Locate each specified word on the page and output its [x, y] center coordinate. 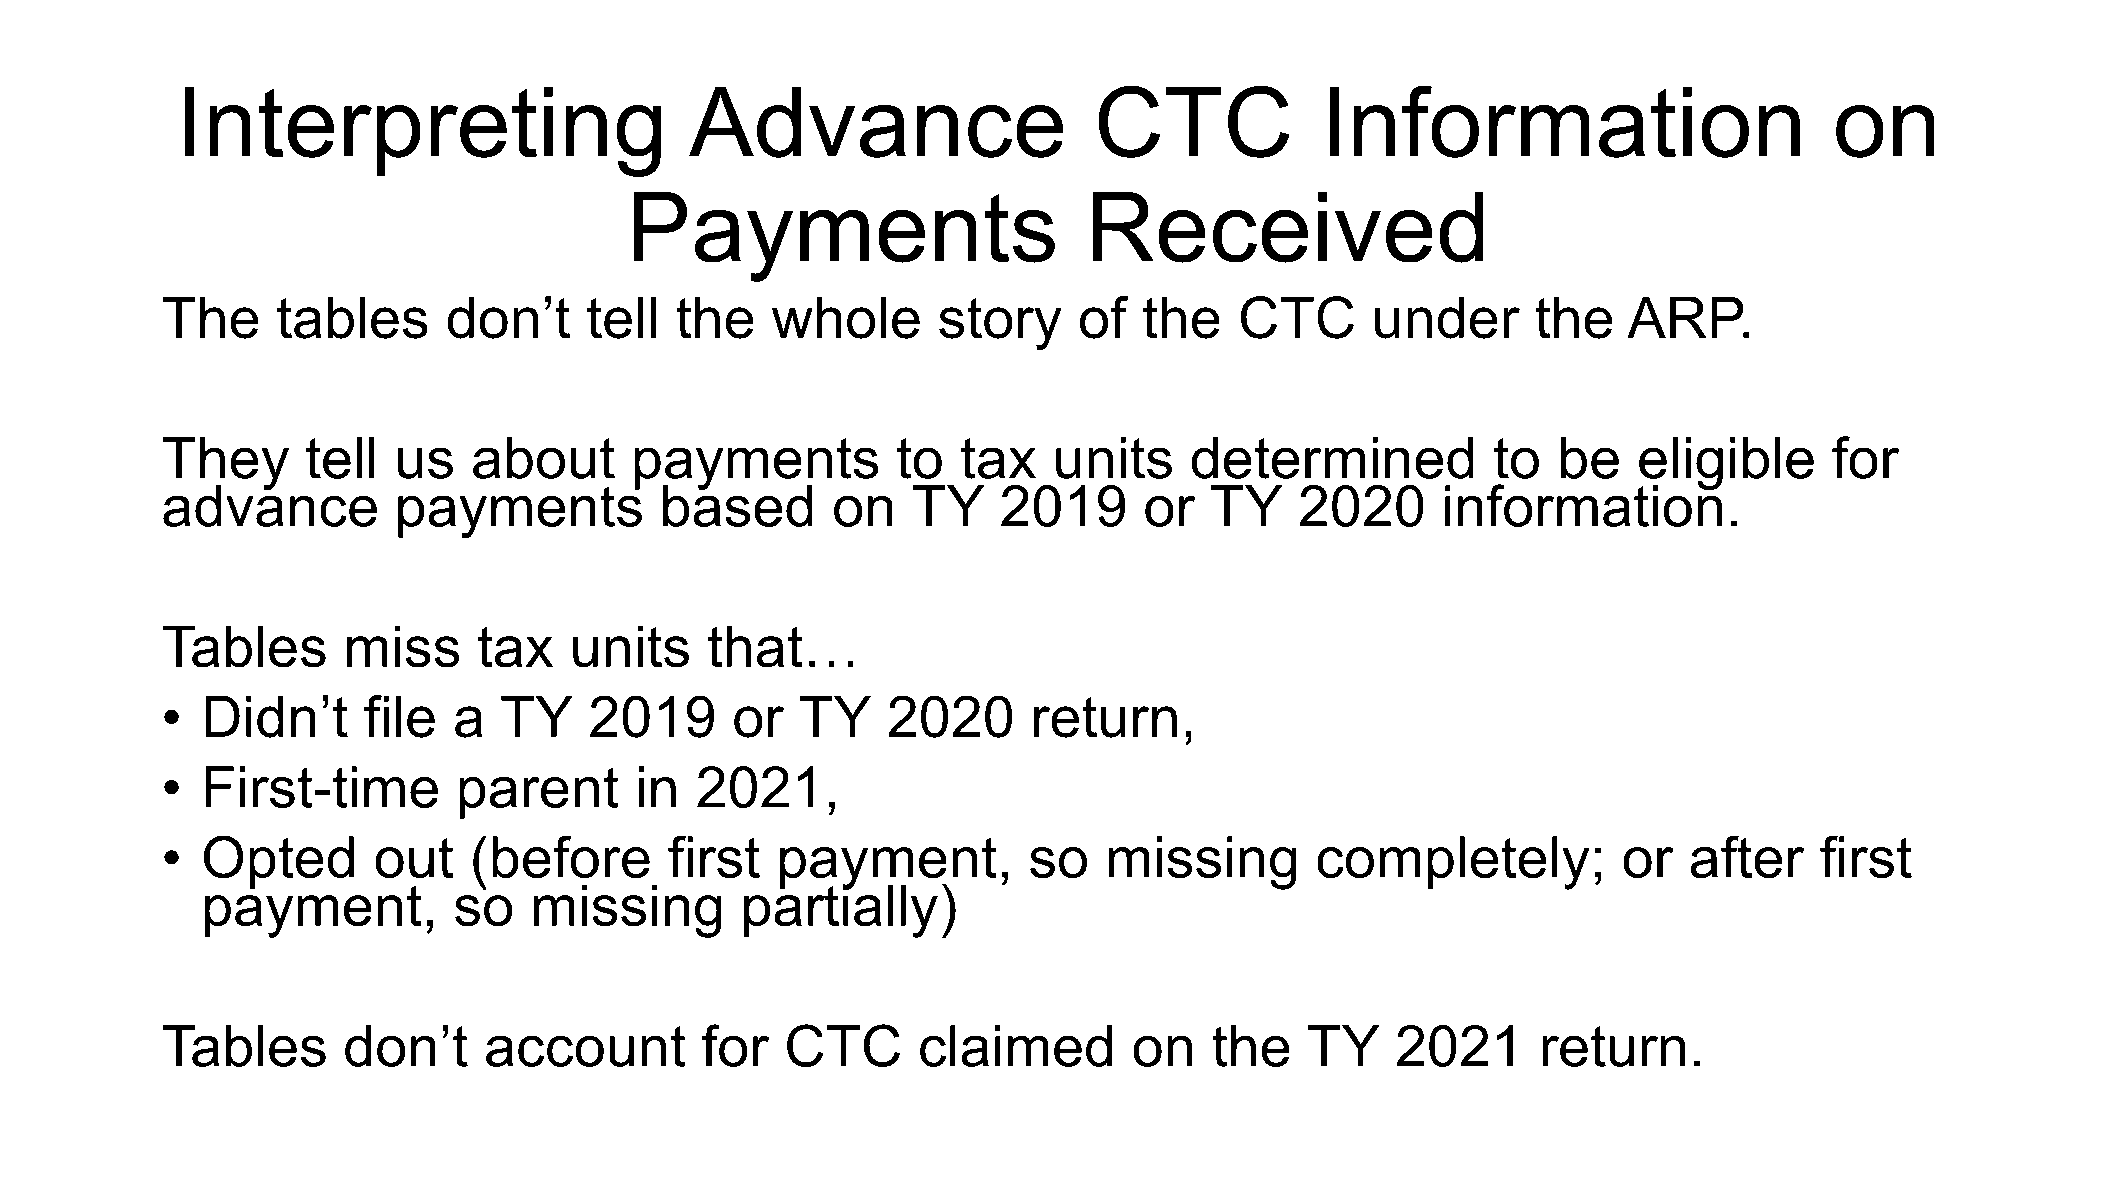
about [544, 458]
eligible [1726, 465]
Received [1288, 227]
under [1447, 317]
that [755, 646]
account [586, 1046]
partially [841, 910]
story [1000, 324]
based [738, 505]
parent [539, 793]
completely [1453, 863]
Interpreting [423, 132]
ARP [1686, 317]
